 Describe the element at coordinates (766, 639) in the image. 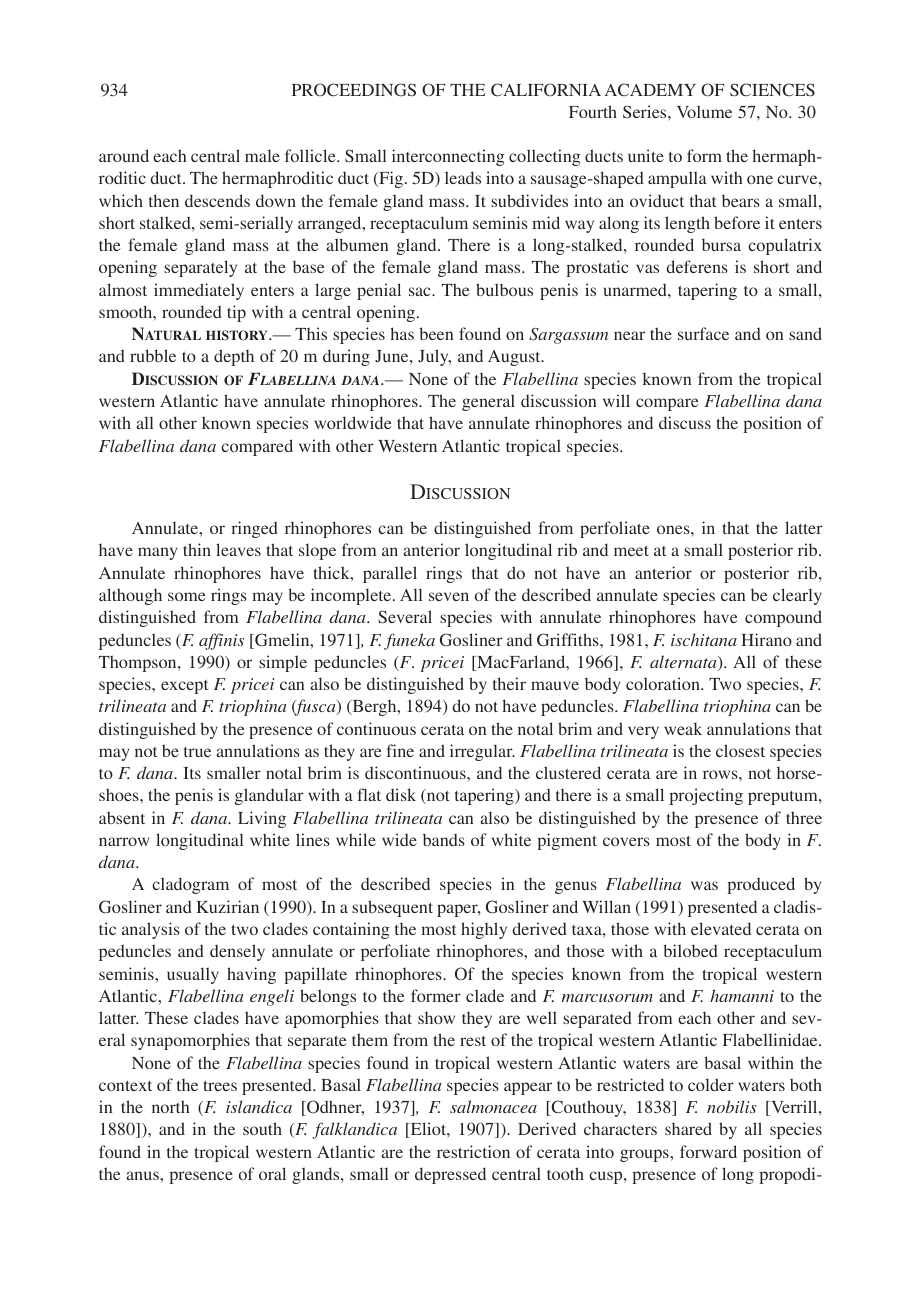

I see `Hirano` at that location.
